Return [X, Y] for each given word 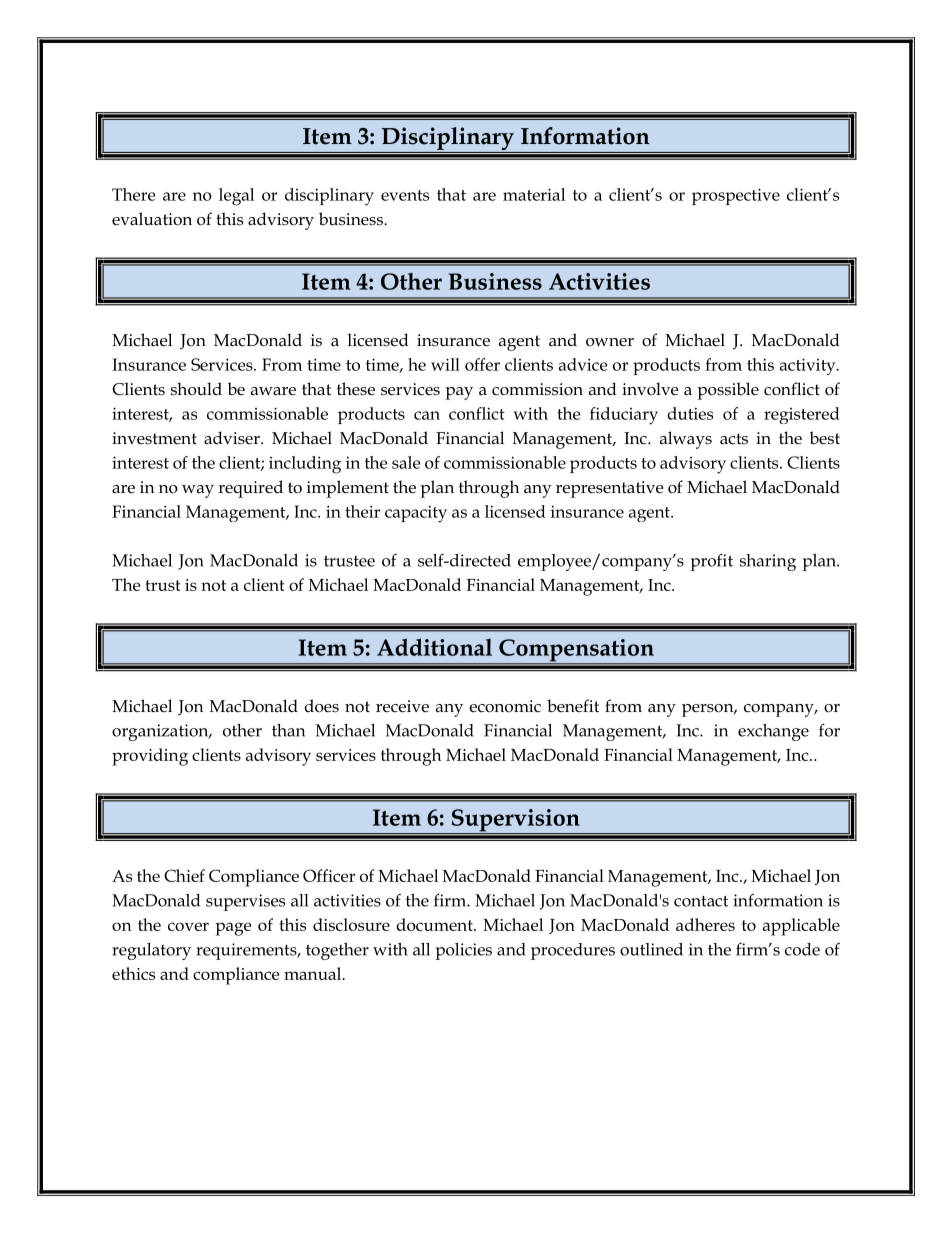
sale [406, 462]
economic [505, 706]
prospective [736, 196]
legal [236, 197]
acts [734, 439]
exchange [773, 732]
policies [464, 951]
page [233, 929]
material [534, 194]
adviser [233, 438]
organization [161, 732]
